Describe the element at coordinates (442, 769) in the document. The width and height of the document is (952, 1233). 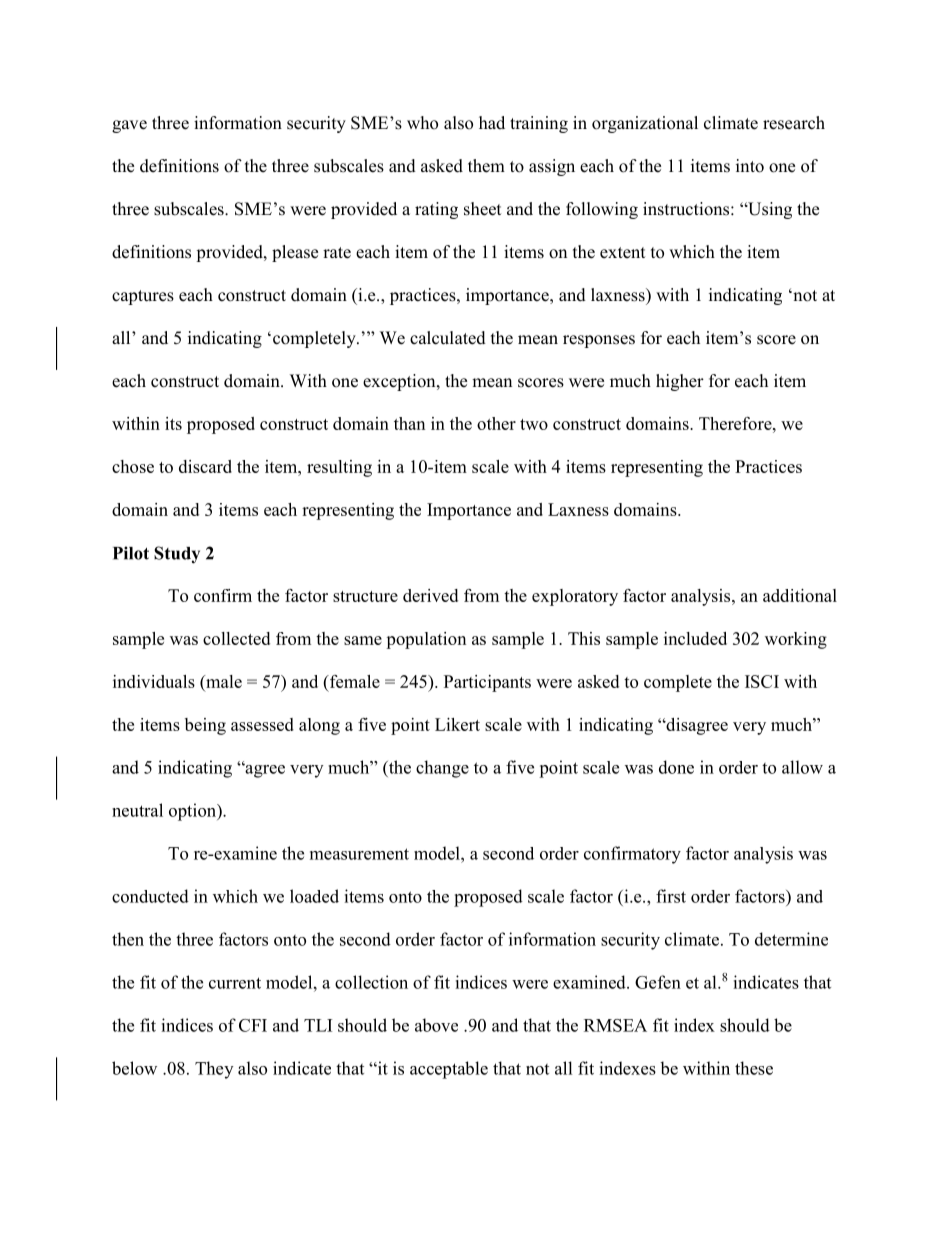
I see `change` at that location.
